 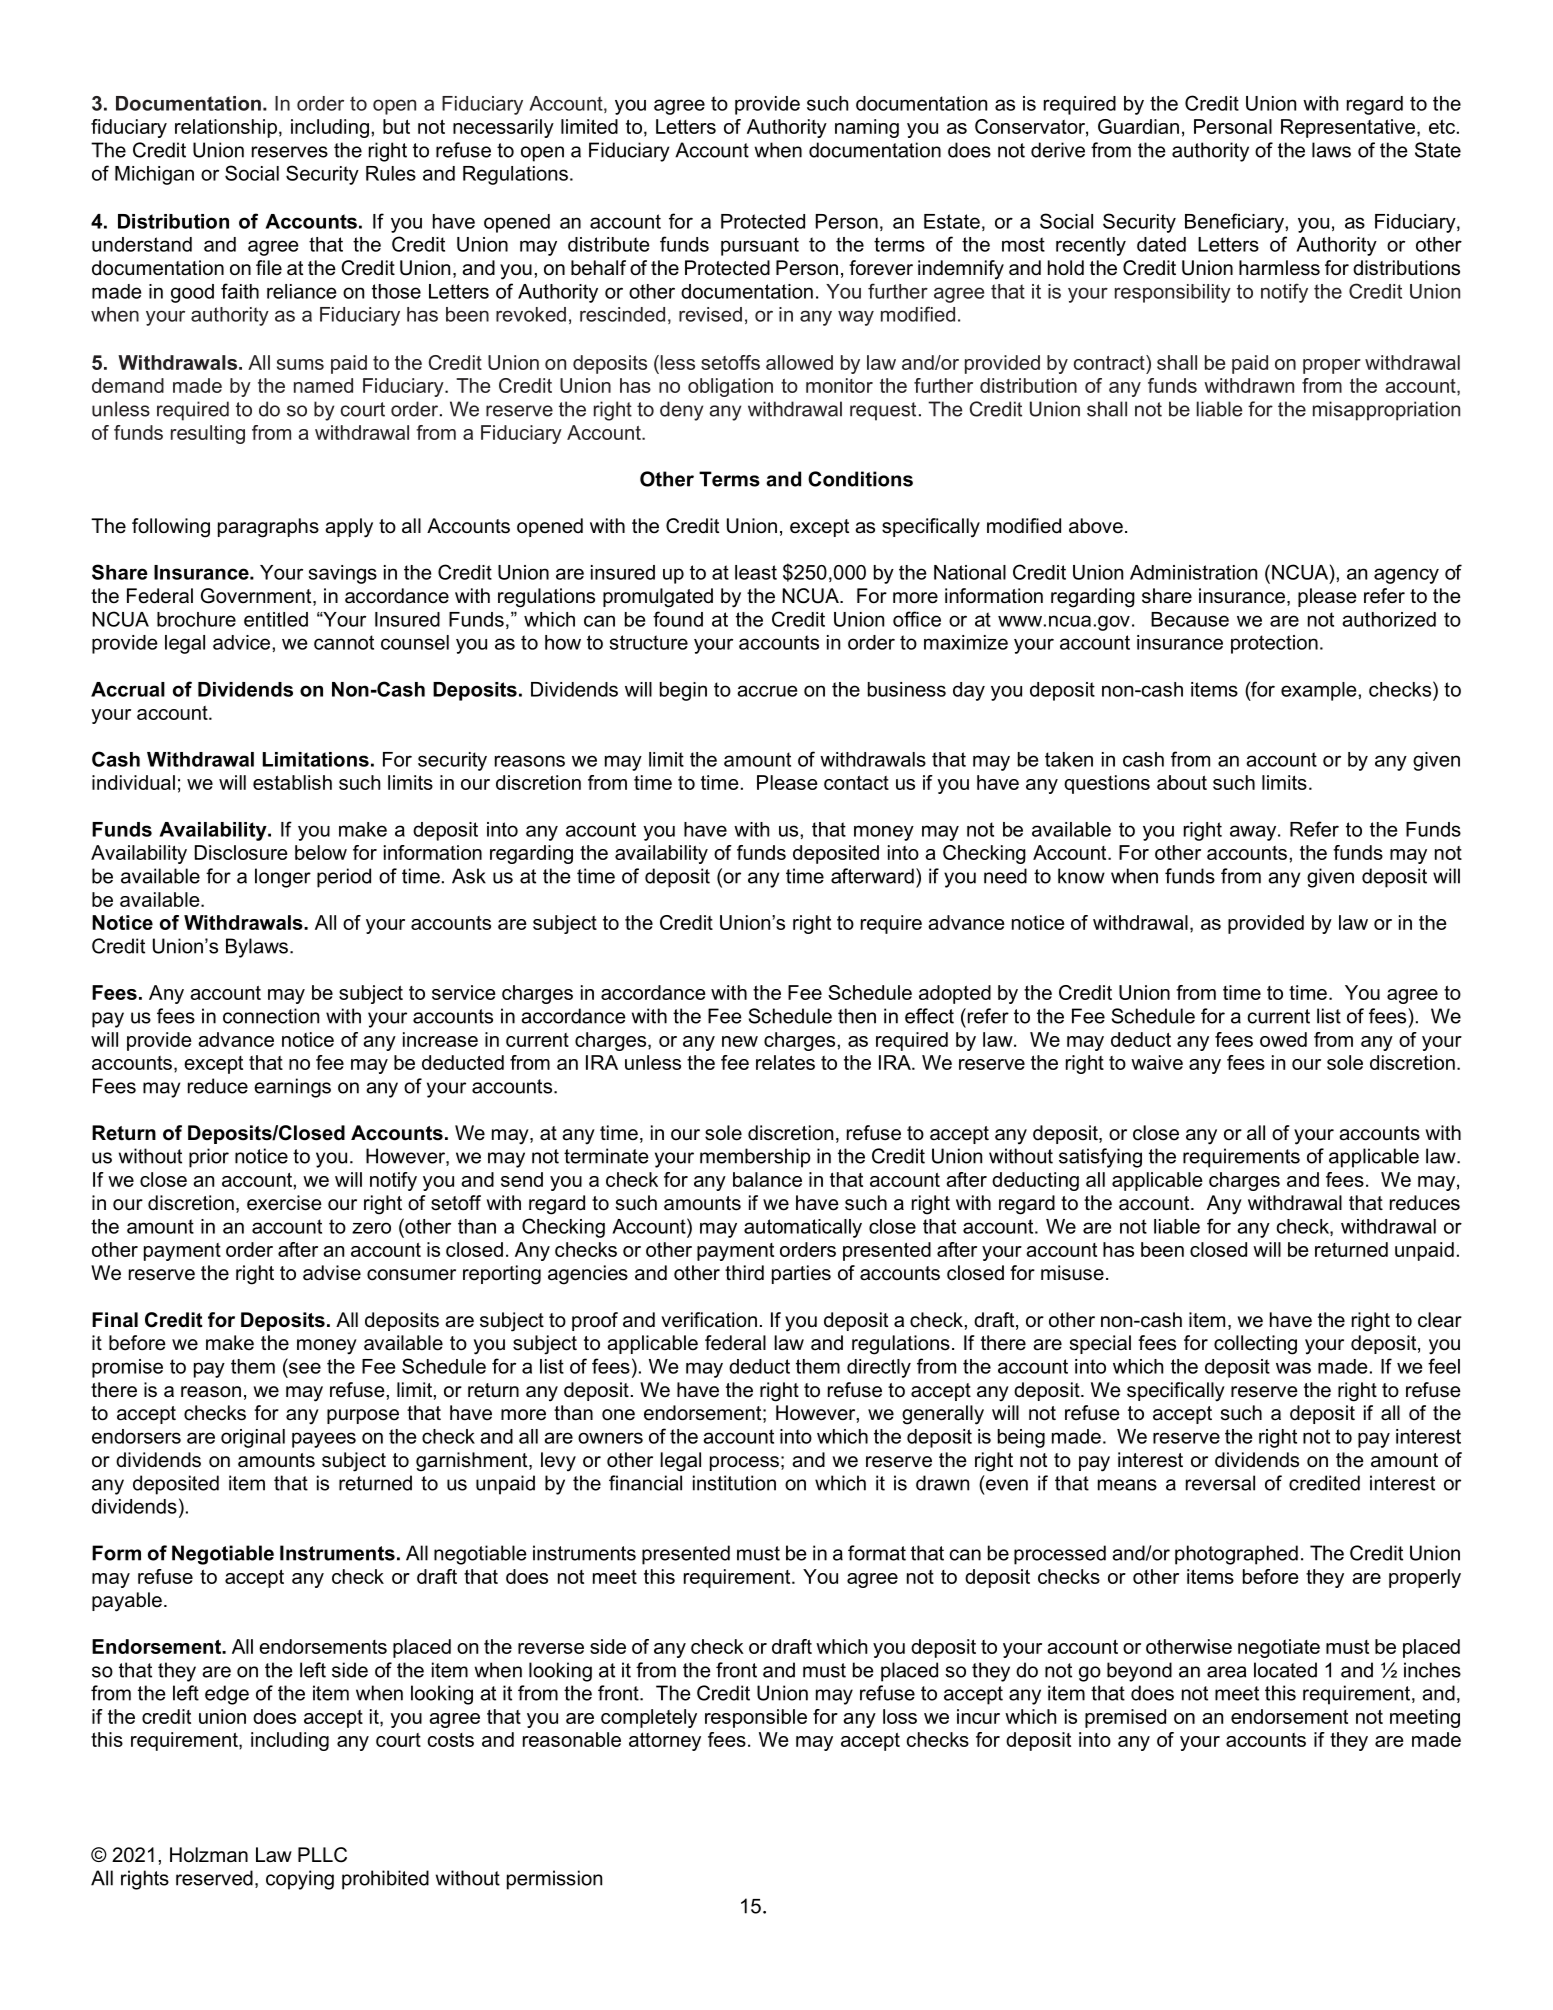 I want to click on new, so click(x=740, y=1041).
